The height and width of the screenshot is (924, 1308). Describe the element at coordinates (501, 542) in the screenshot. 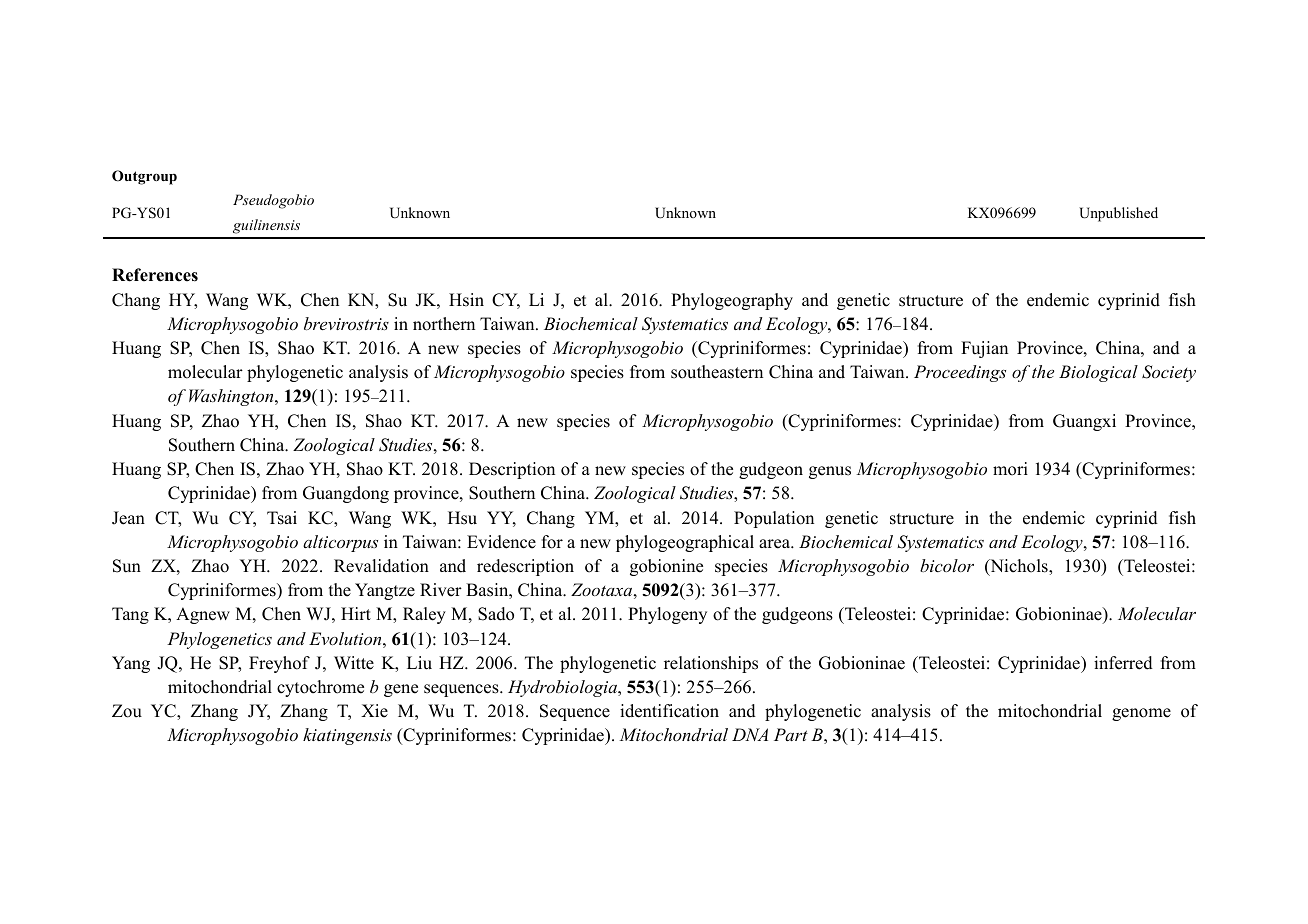

I see `Evidence` at that location.
